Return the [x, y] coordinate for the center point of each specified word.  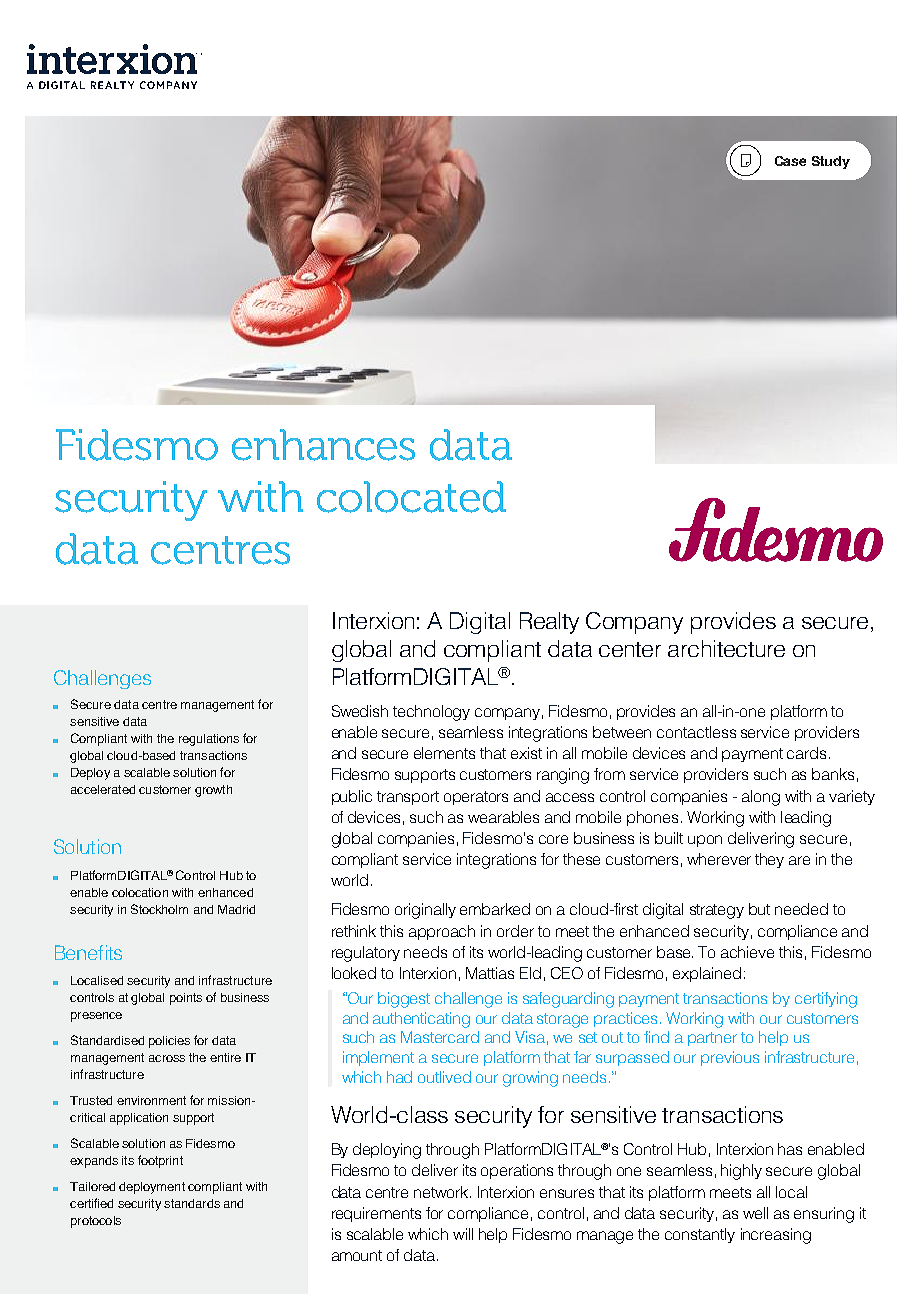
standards [192, 1203]
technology [431, 713]
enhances [323, 445]
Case [790, 161]
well [755, 1213]
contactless [696, 732]
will [463, 1234]
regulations [209, 740]
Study [831, 162]
